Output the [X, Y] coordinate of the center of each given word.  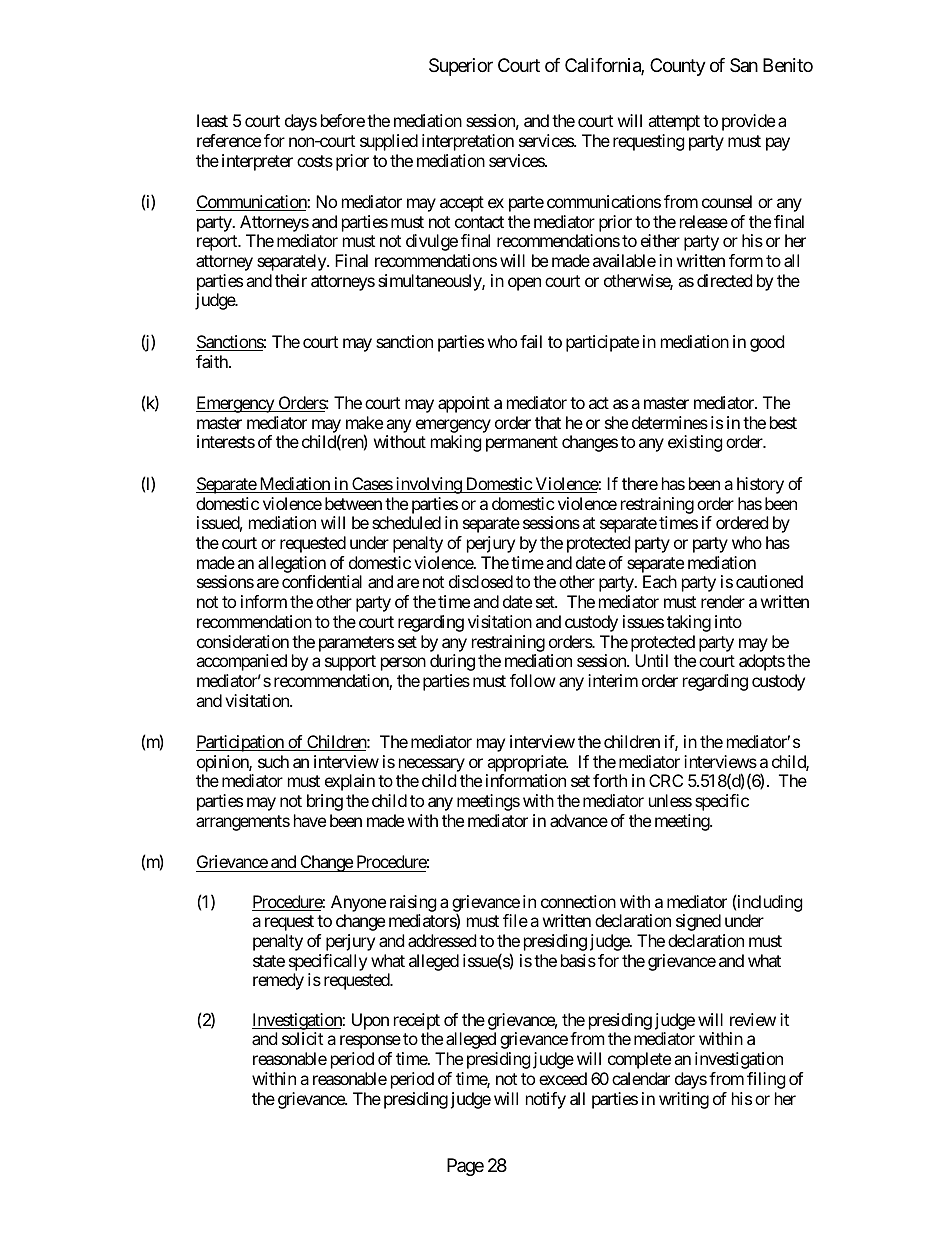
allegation [292, 564]
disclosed [481, 581]
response [370, 1042]
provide [748, 122]
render [723, 601]
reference [229, 140]
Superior [461, 67]
